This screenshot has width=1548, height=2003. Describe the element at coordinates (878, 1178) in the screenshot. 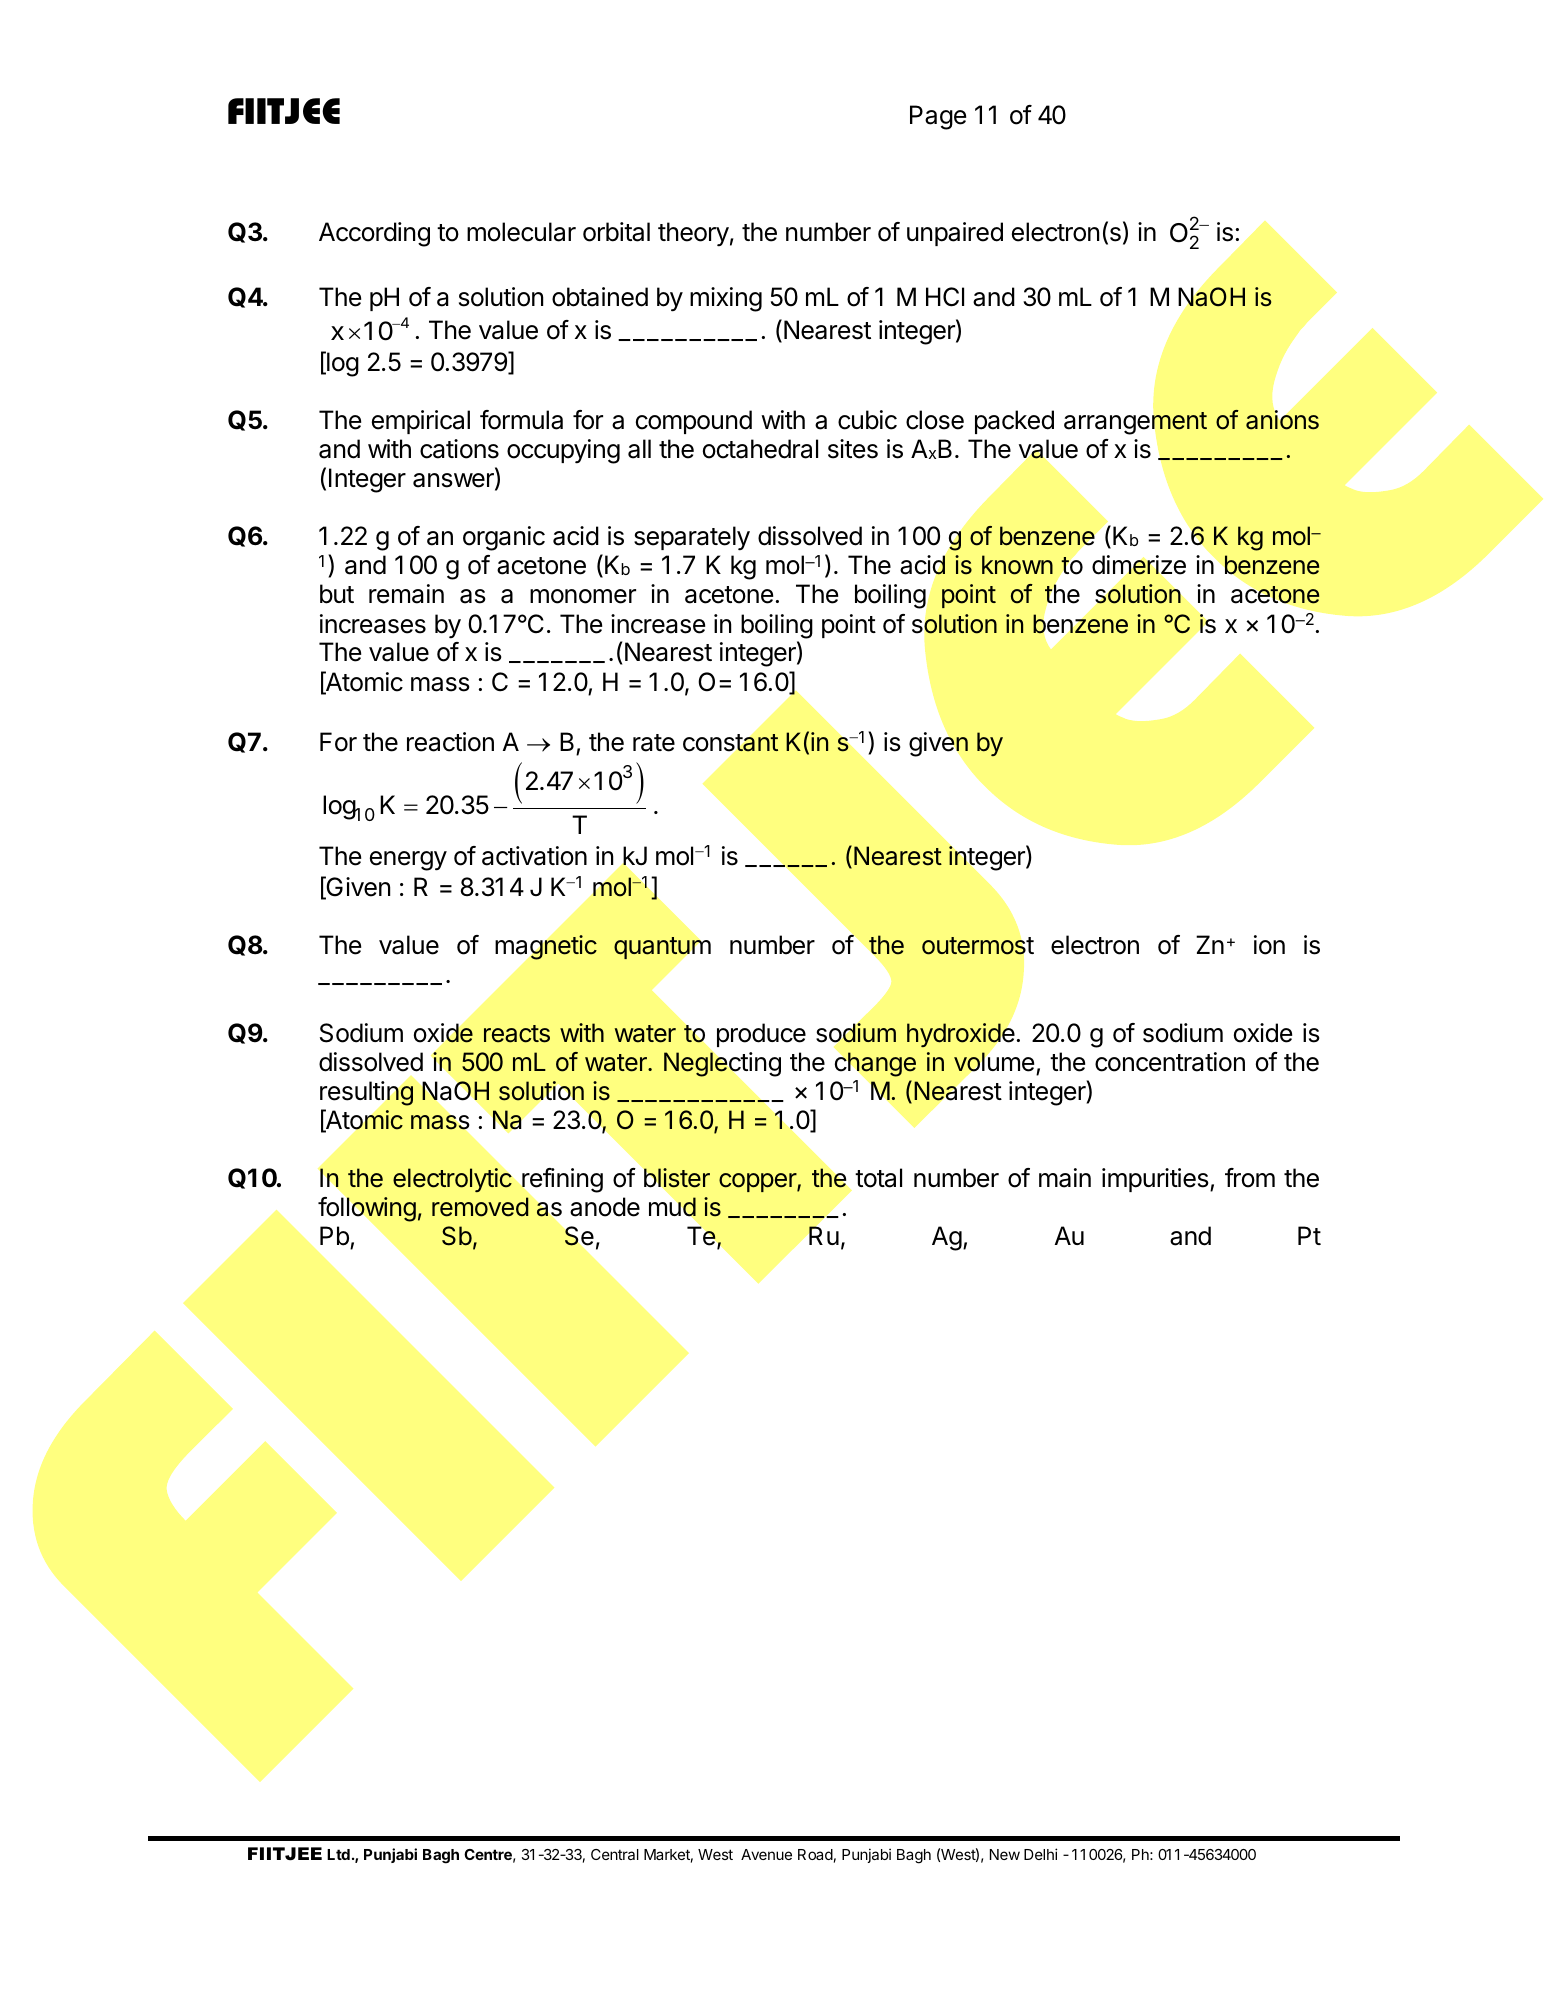

I see `total` at that location.
